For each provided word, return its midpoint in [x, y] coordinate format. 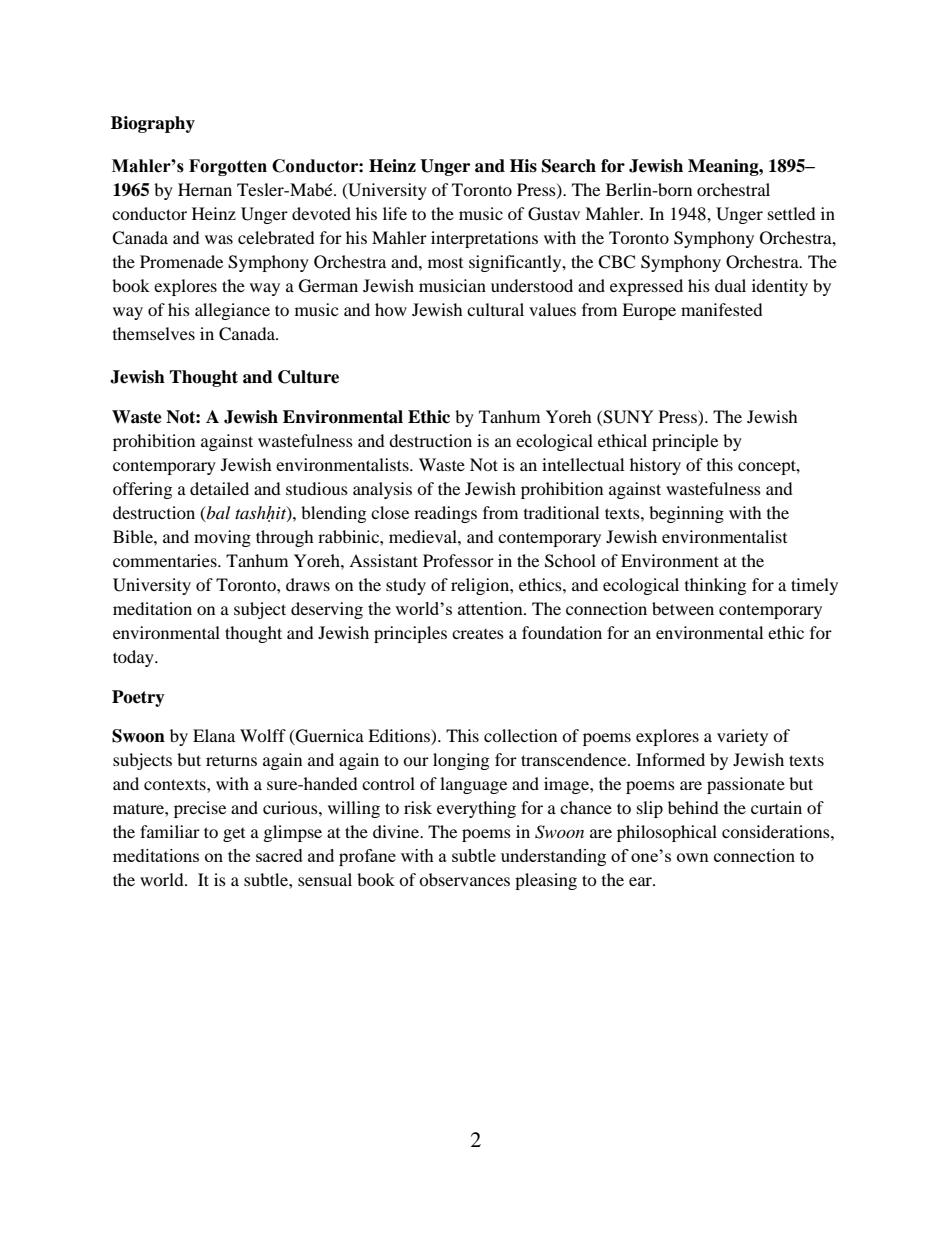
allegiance [232, 311]
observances [464, 879]
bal [217, 513]
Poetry [138, 698]
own [693, 857]
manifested [722, 309]
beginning [686, 514]
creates [478, 634]
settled [792, 213]
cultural [495, 309]
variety [742, 737]
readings [445, 514]
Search [569, 166]
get [234, 835]
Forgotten [228, 167]
